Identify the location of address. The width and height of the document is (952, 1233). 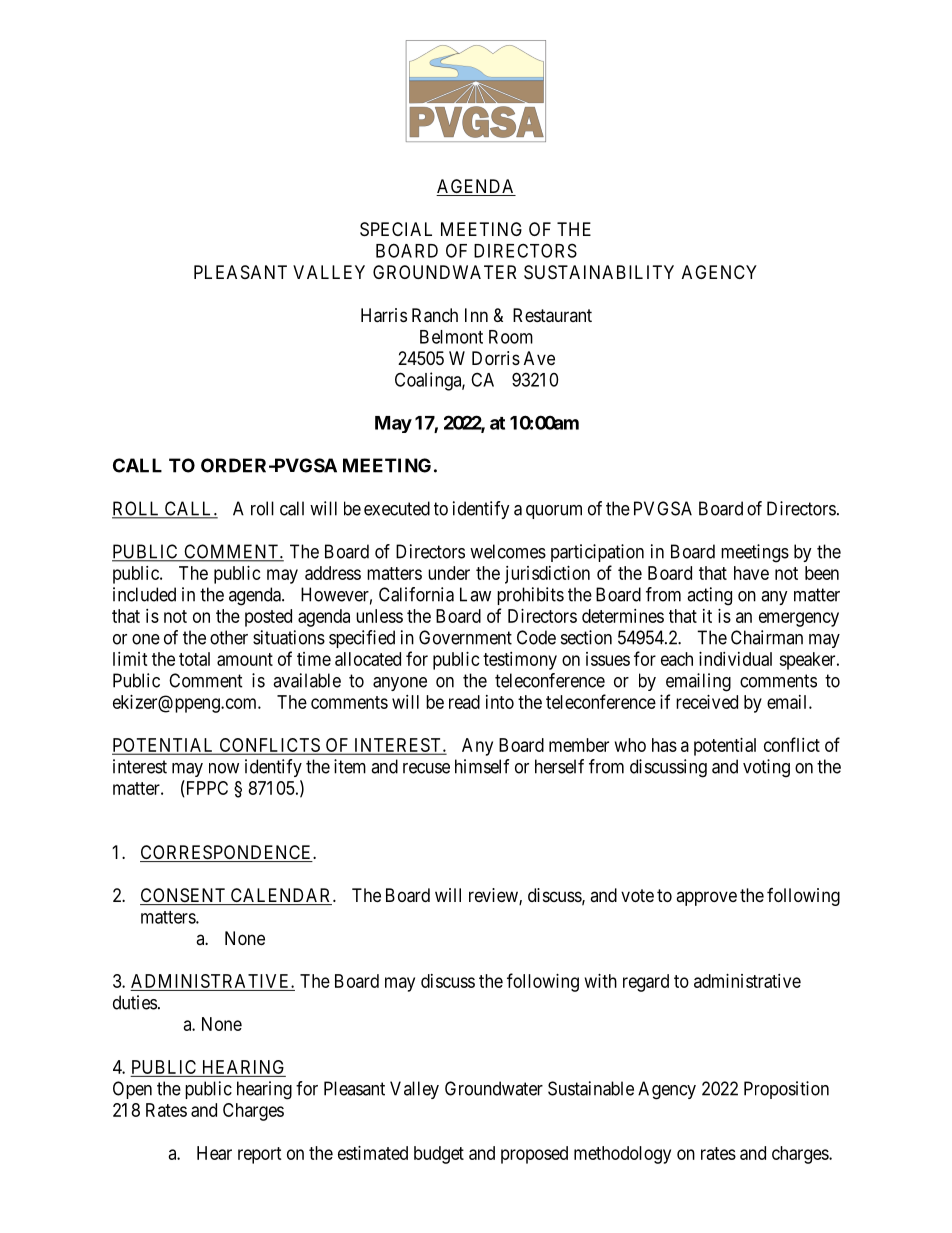
(333, 573).
